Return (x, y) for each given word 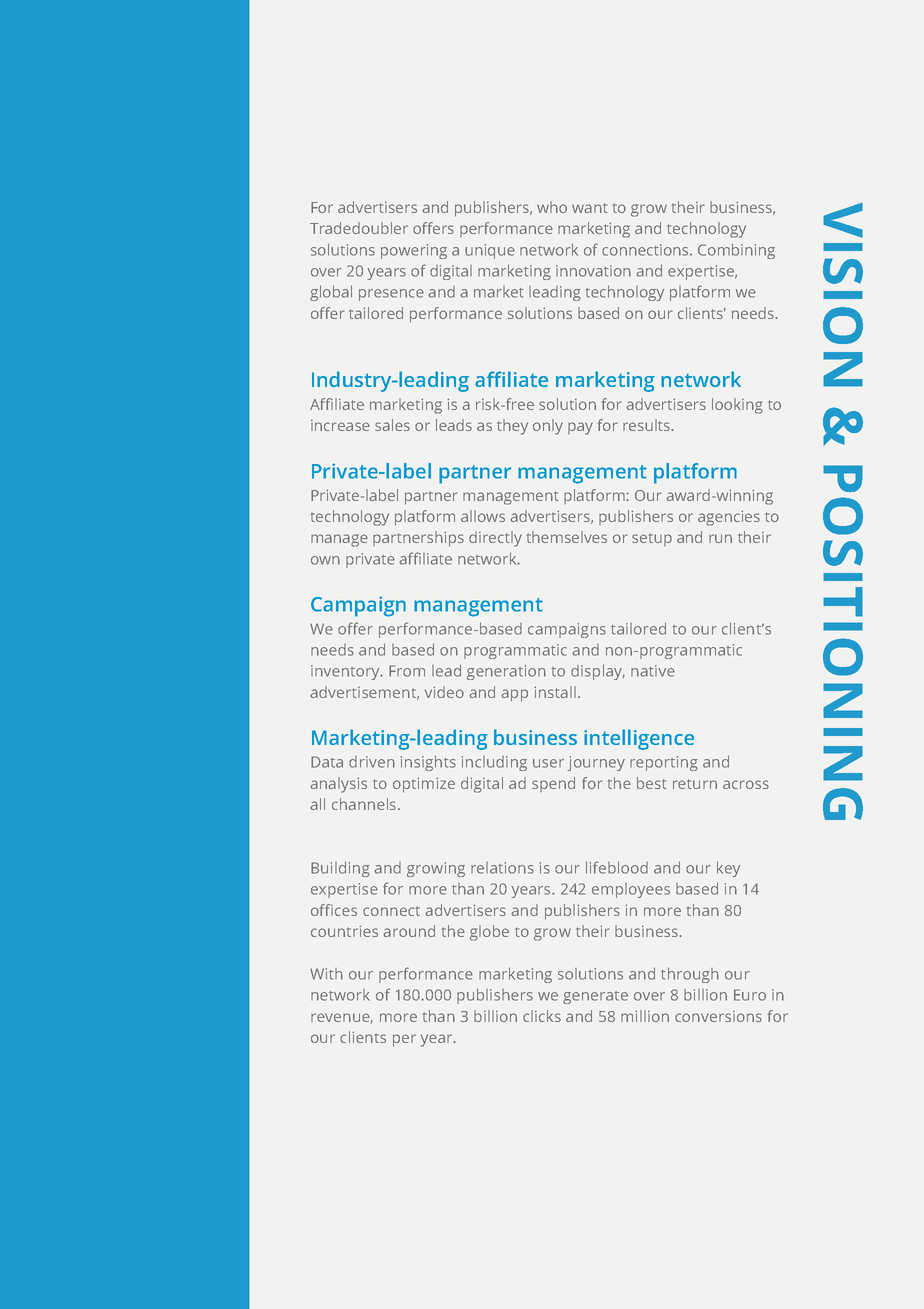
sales (392, 425)
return (695, 784)
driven (372, 762)
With (326, 974)
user (548, 763)
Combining (736, 251)
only (548, 427)
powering (414, 251)
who (552, 207)
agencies (729, 518)
